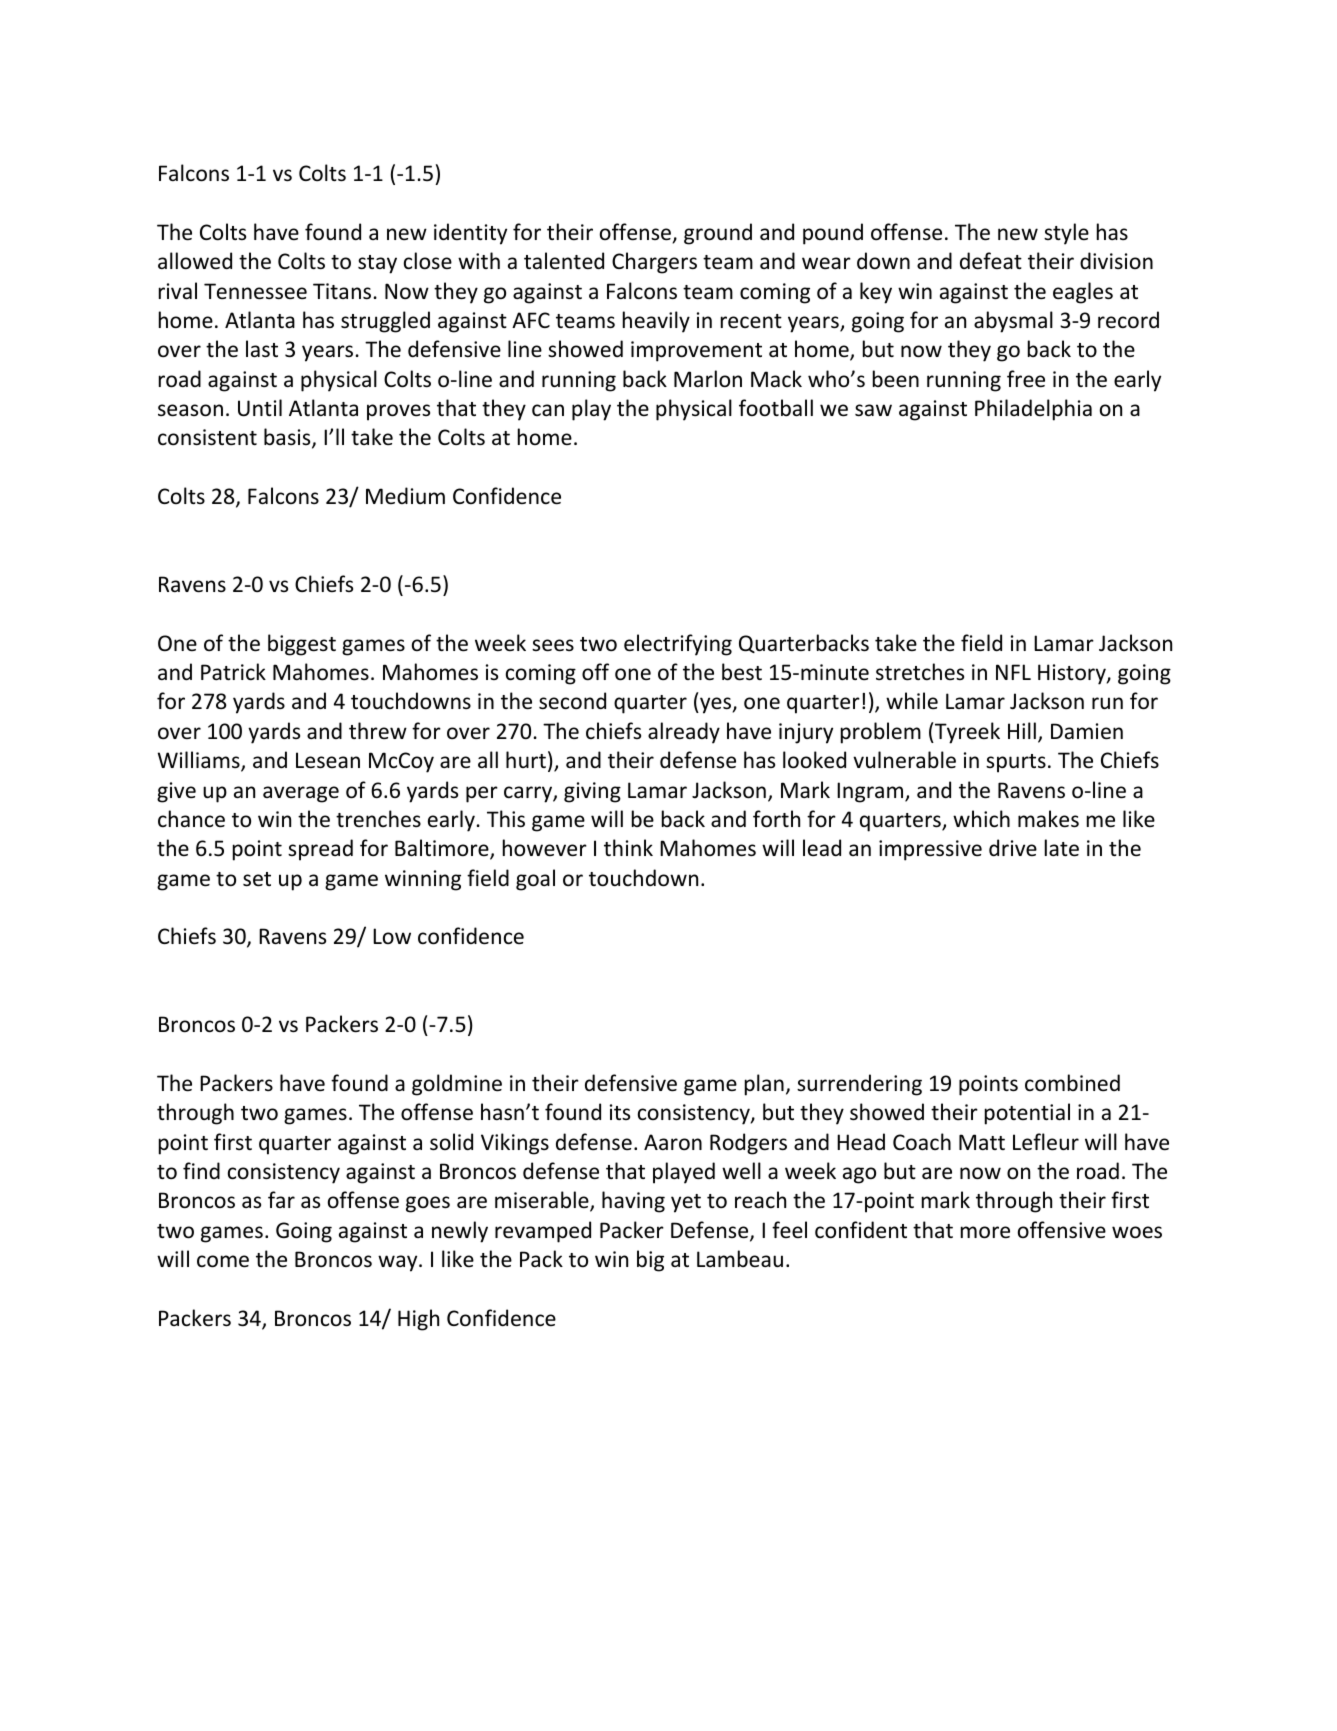 This screenshot has height=1731, width=1337. Describe the element at coordinates (764, 1085) in the screenshot. I see `plan` at that location.
